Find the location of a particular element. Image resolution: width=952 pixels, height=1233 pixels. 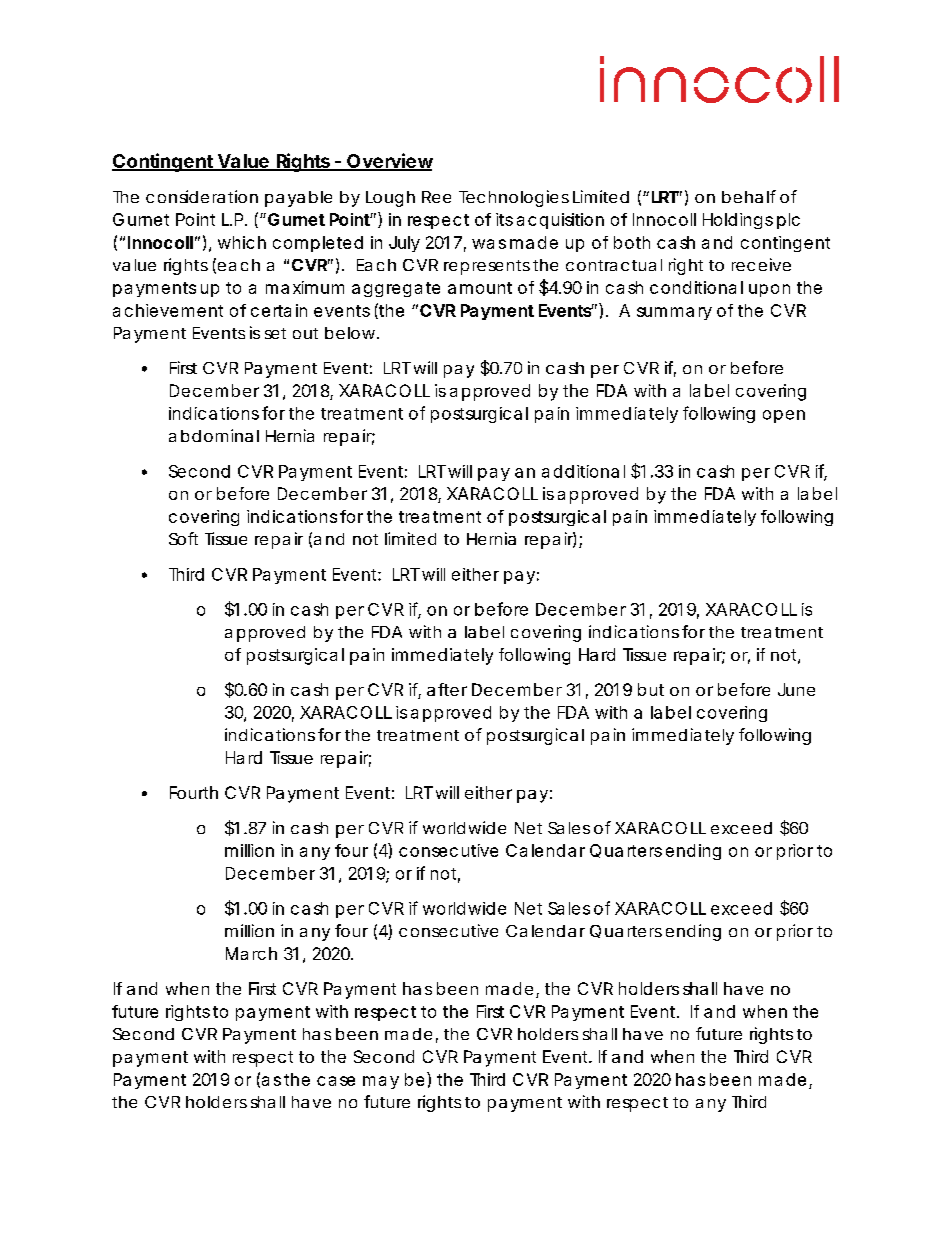

but is located at coordinates (651, 689).
